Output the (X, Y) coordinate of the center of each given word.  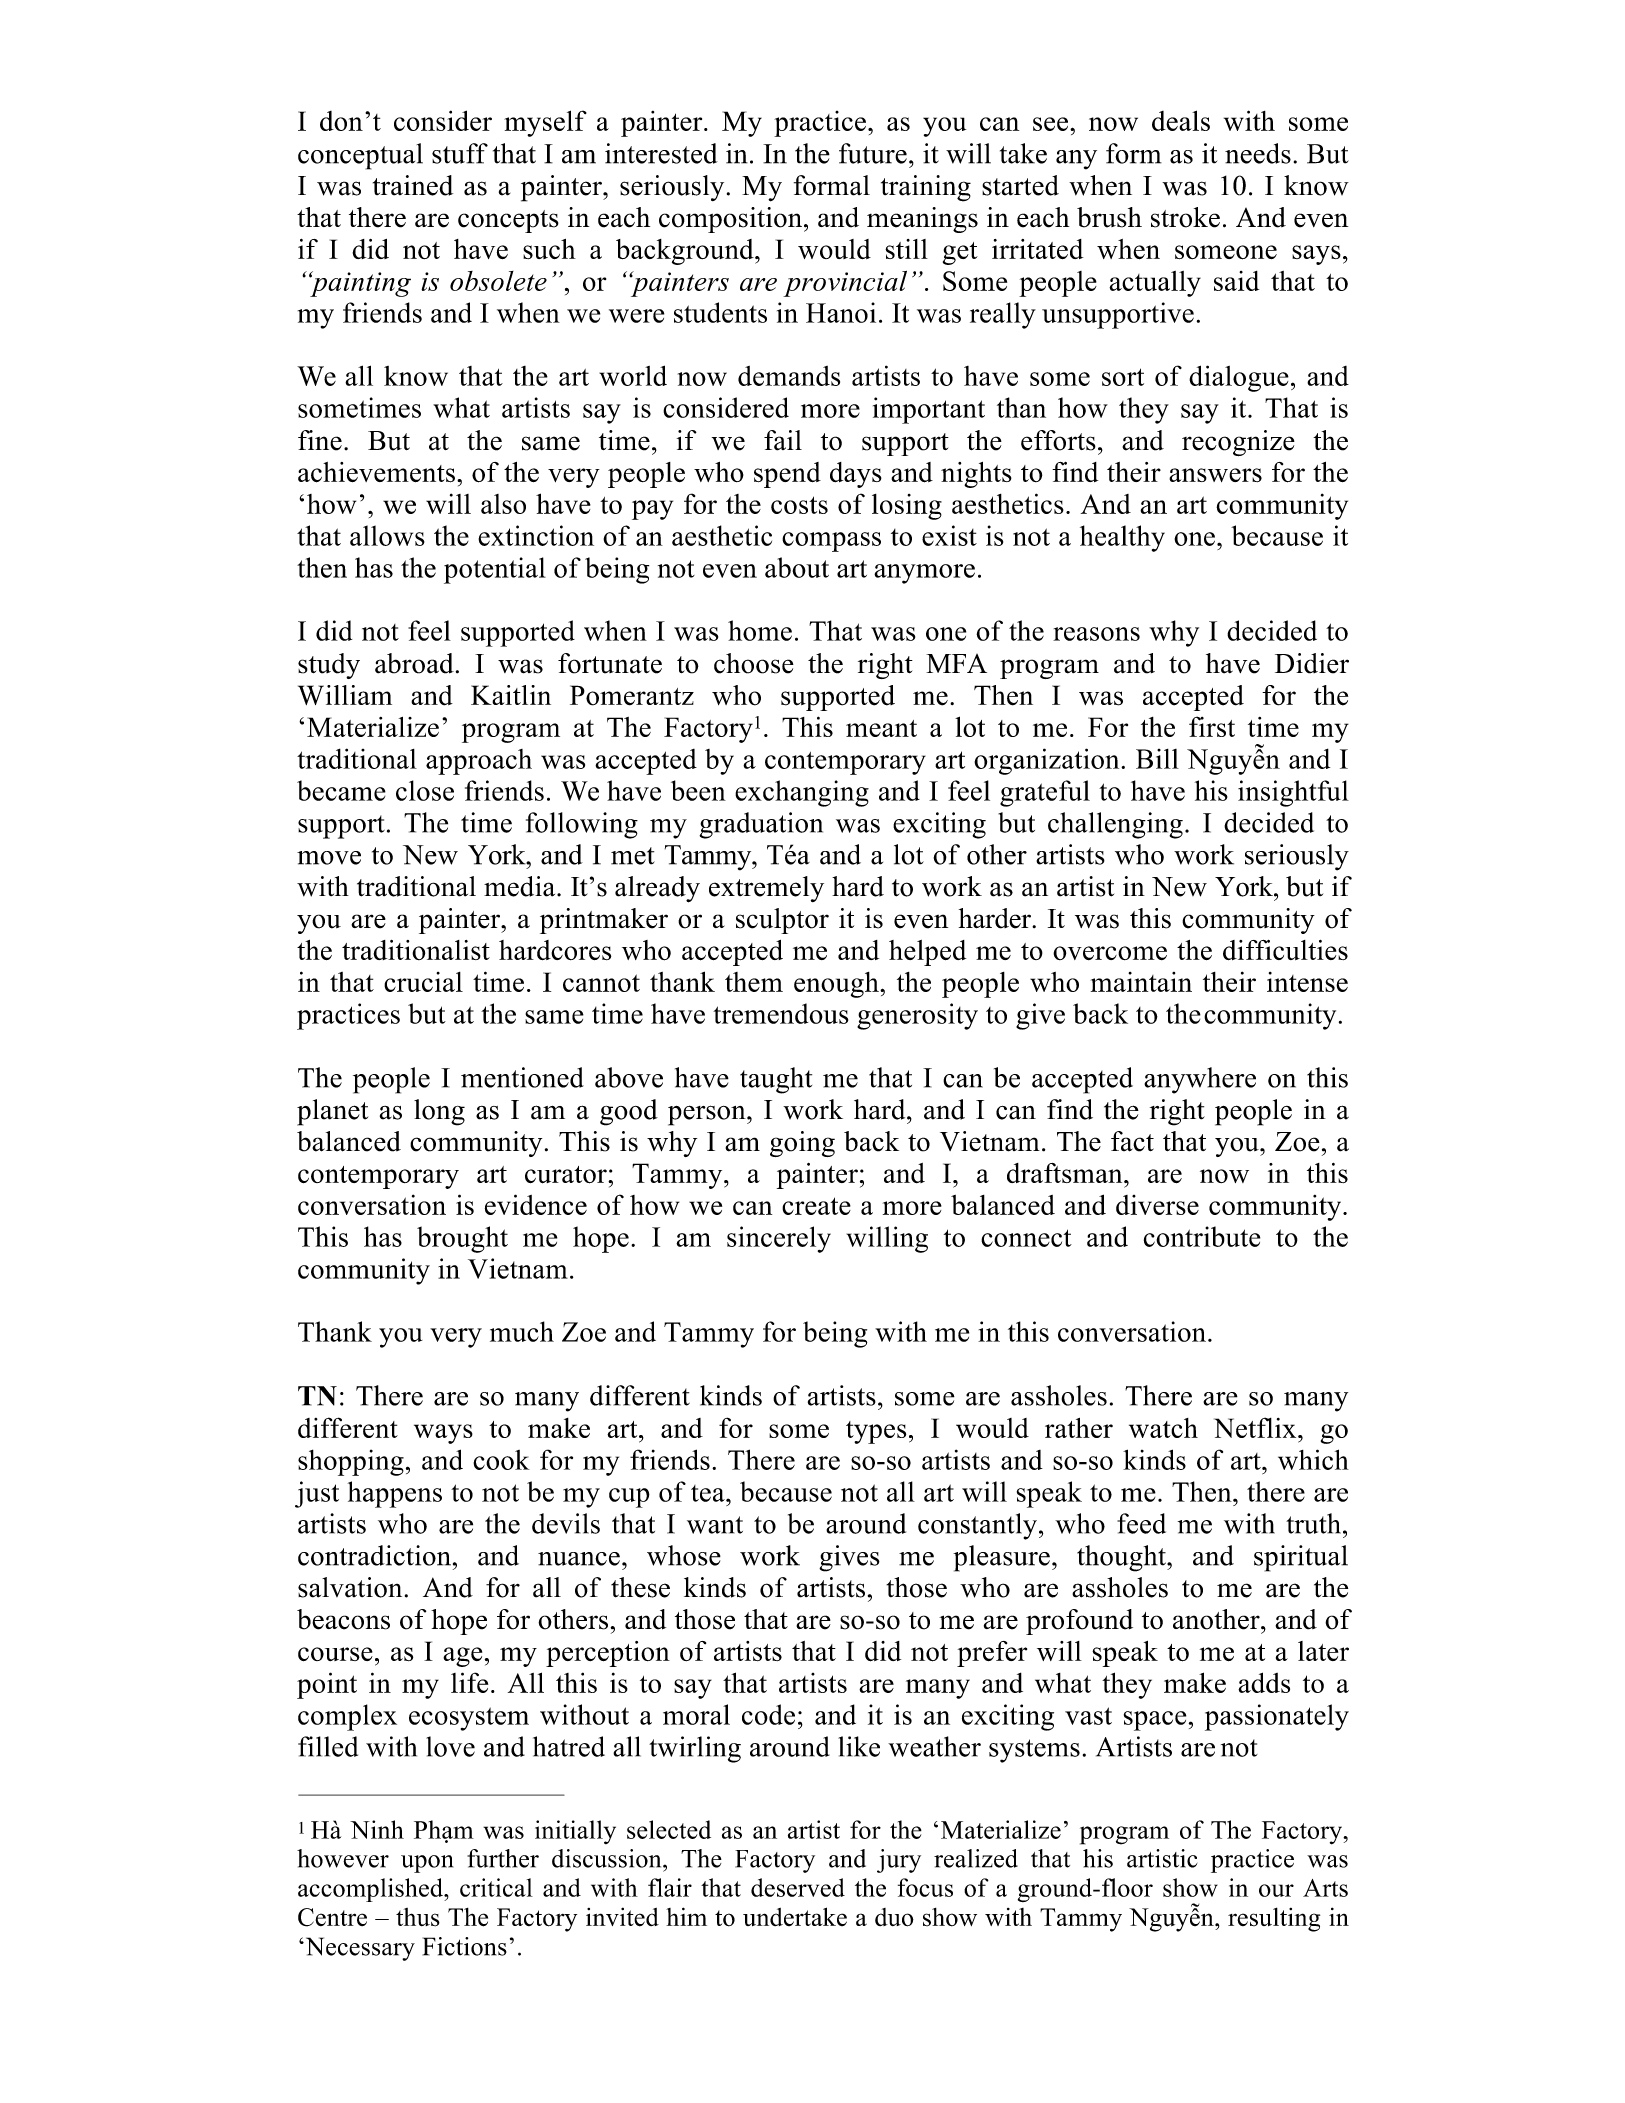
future (873, 153)
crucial (423, 982)
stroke (1185, 217)
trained (413, 185)
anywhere (1200, 1080)
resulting (1274, 1919)
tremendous (780, 1013)
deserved (798, 1887)
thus (418, 1917)
